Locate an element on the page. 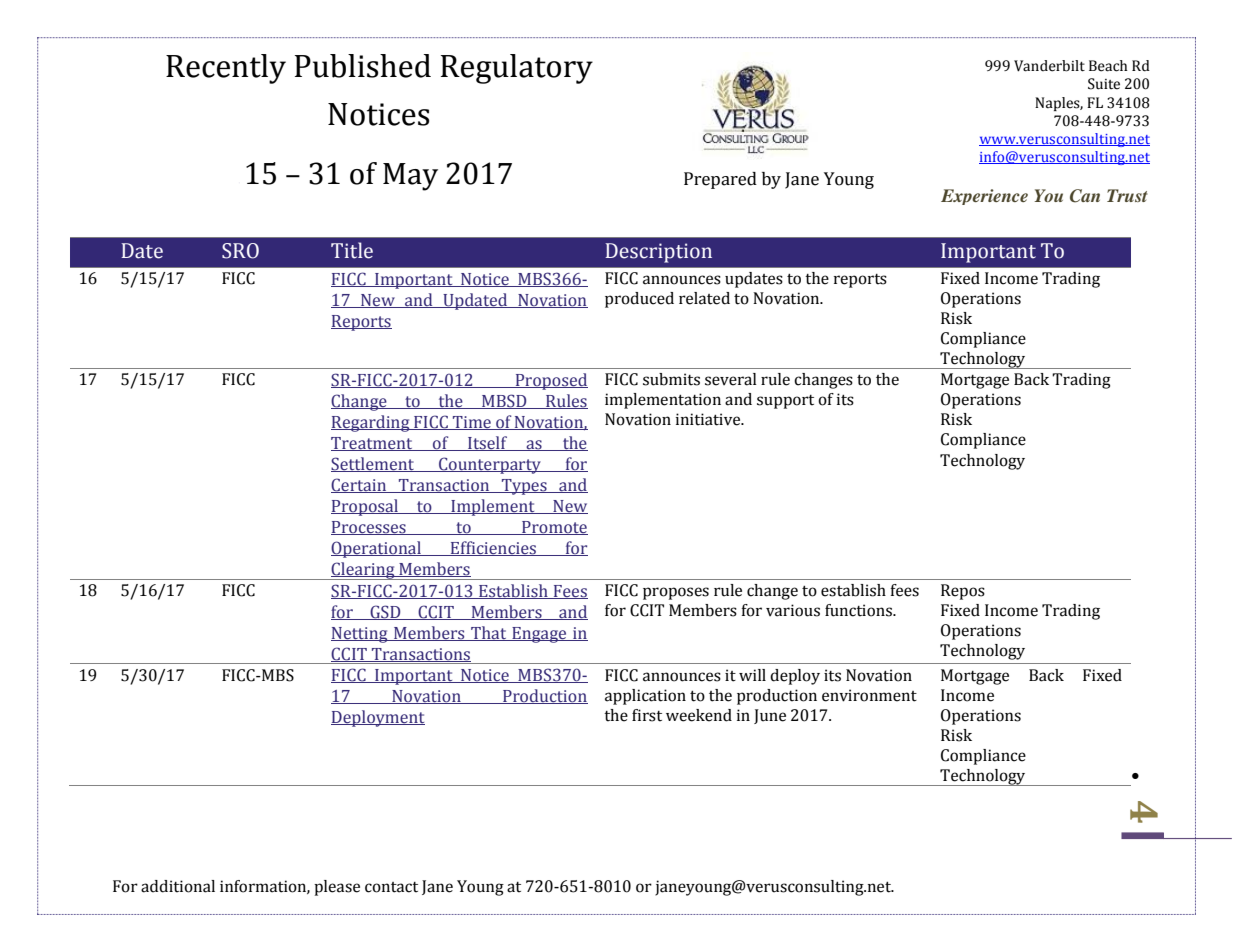  Vanderbilt is located at coordinates (1049, 66).
